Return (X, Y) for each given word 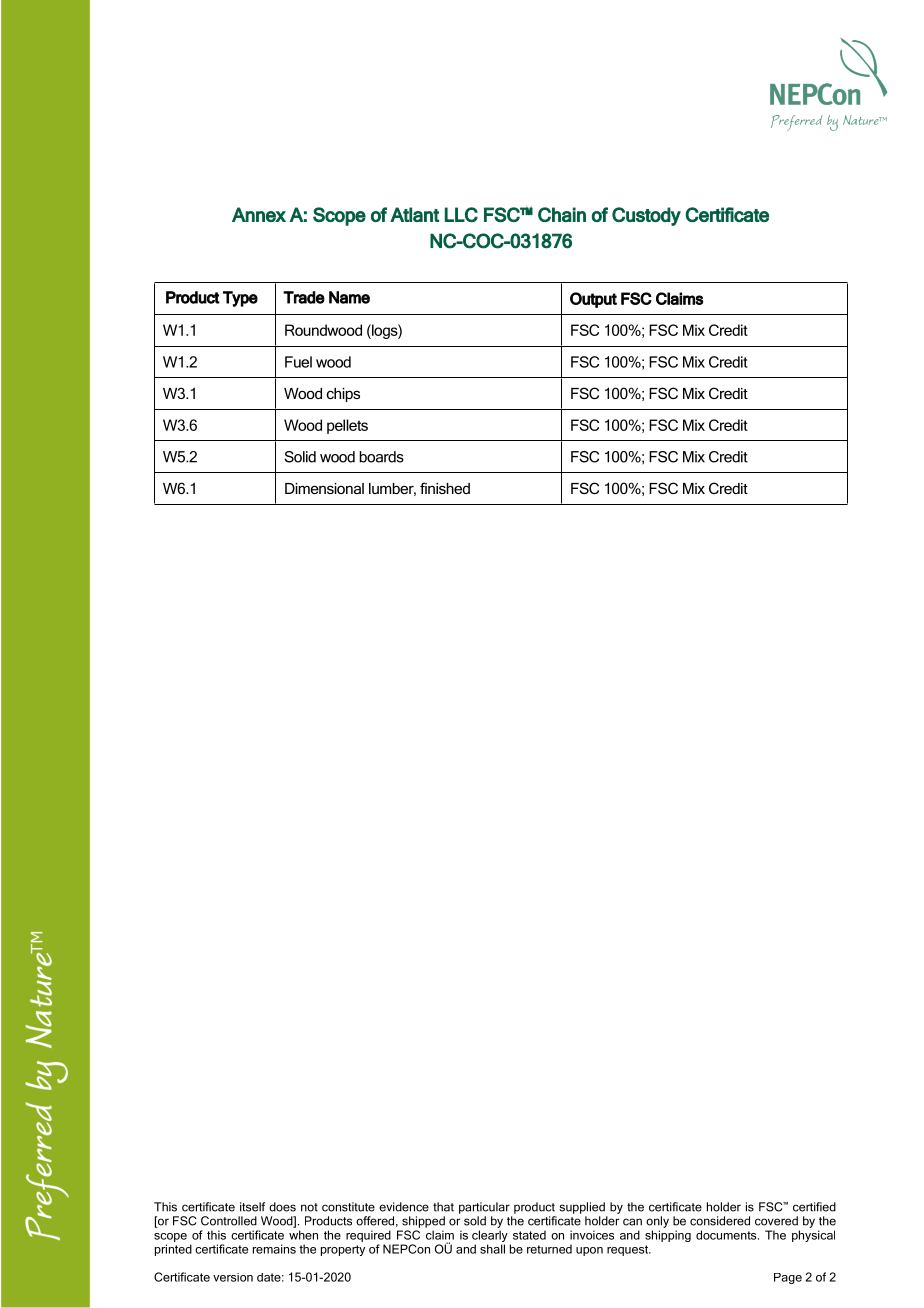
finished (445, 488)
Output (593, 300)
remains (274, 1249)
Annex (259, 214)
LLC (461, 214)
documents (727, 1235)
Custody (646, 216)
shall (492, 1249)
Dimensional (324, 488)
